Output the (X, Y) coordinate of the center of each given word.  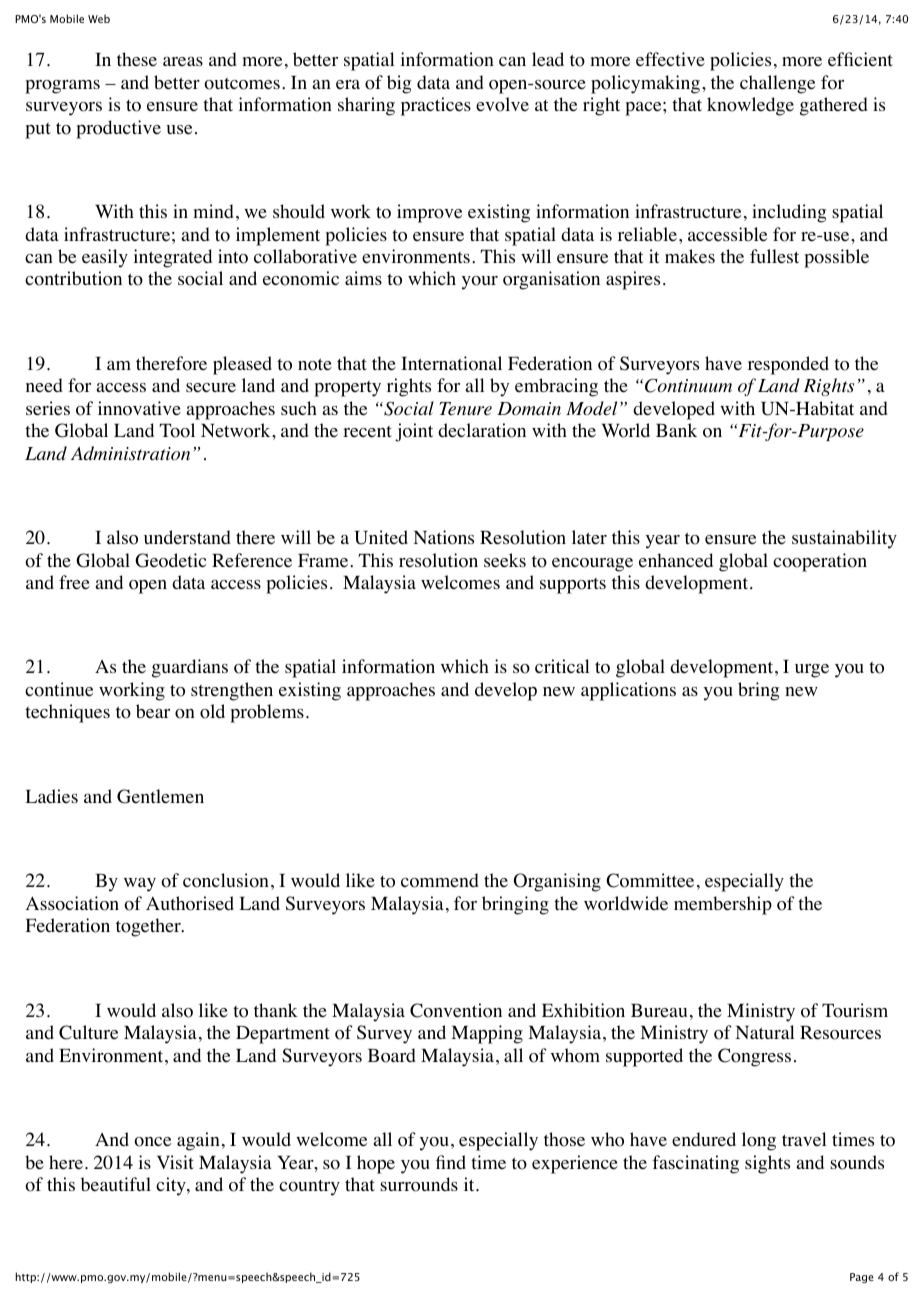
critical (562, 666)
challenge (777, 84)
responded (788, 365)
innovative (139, 408)
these (137, 59)
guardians (190, 668)
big (399, 84)
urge (812, 671)
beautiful (116, 1184)
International (451, 363)
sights (767, 1164)
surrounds (419, 1184)
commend (440, 880)
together (149, 927)
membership (723, 905)
